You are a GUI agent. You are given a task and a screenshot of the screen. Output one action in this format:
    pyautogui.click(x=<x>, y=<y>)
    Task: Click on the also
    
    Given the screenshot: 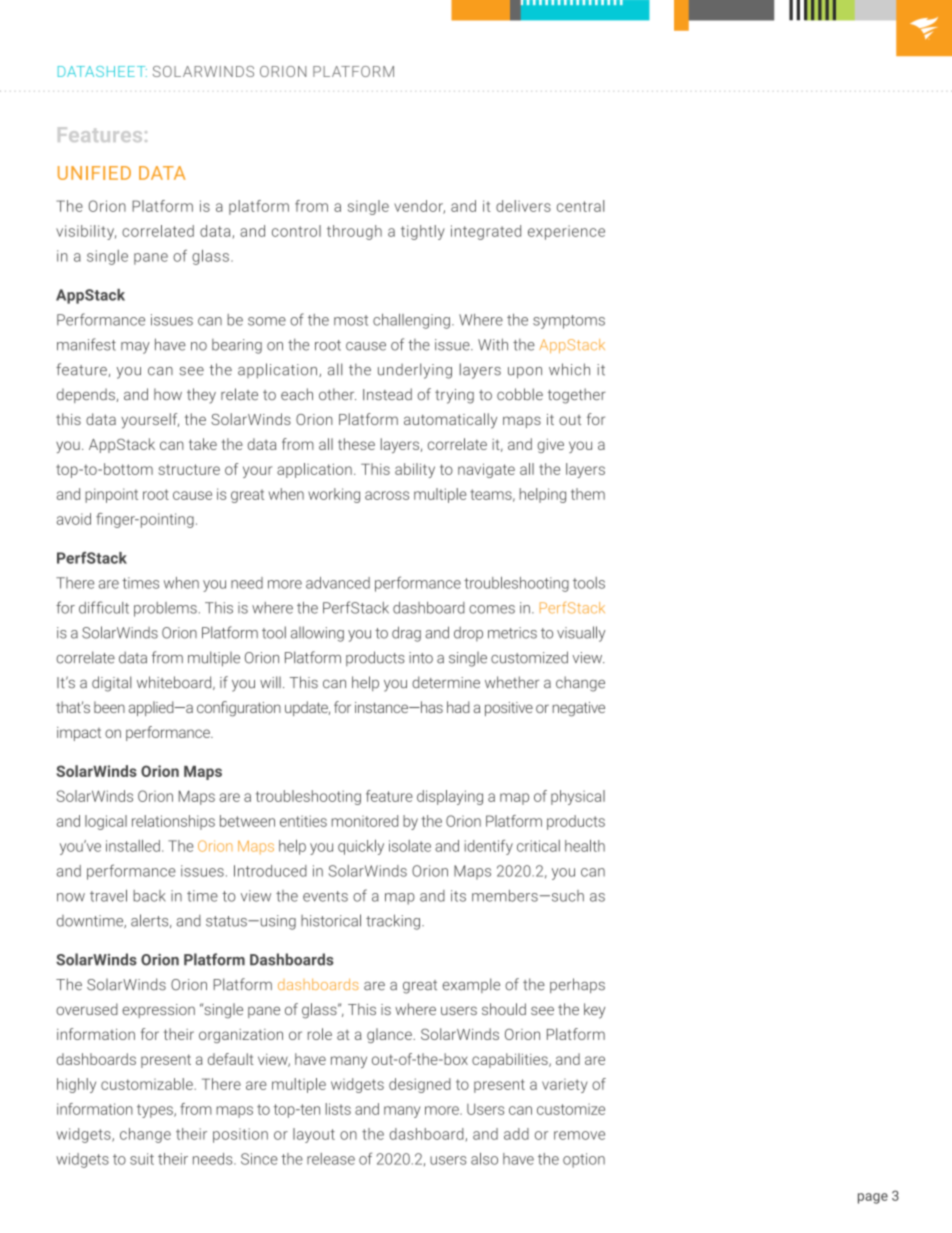 What is the action you would take?
    pyautogui.click(x=484, y=1159)
